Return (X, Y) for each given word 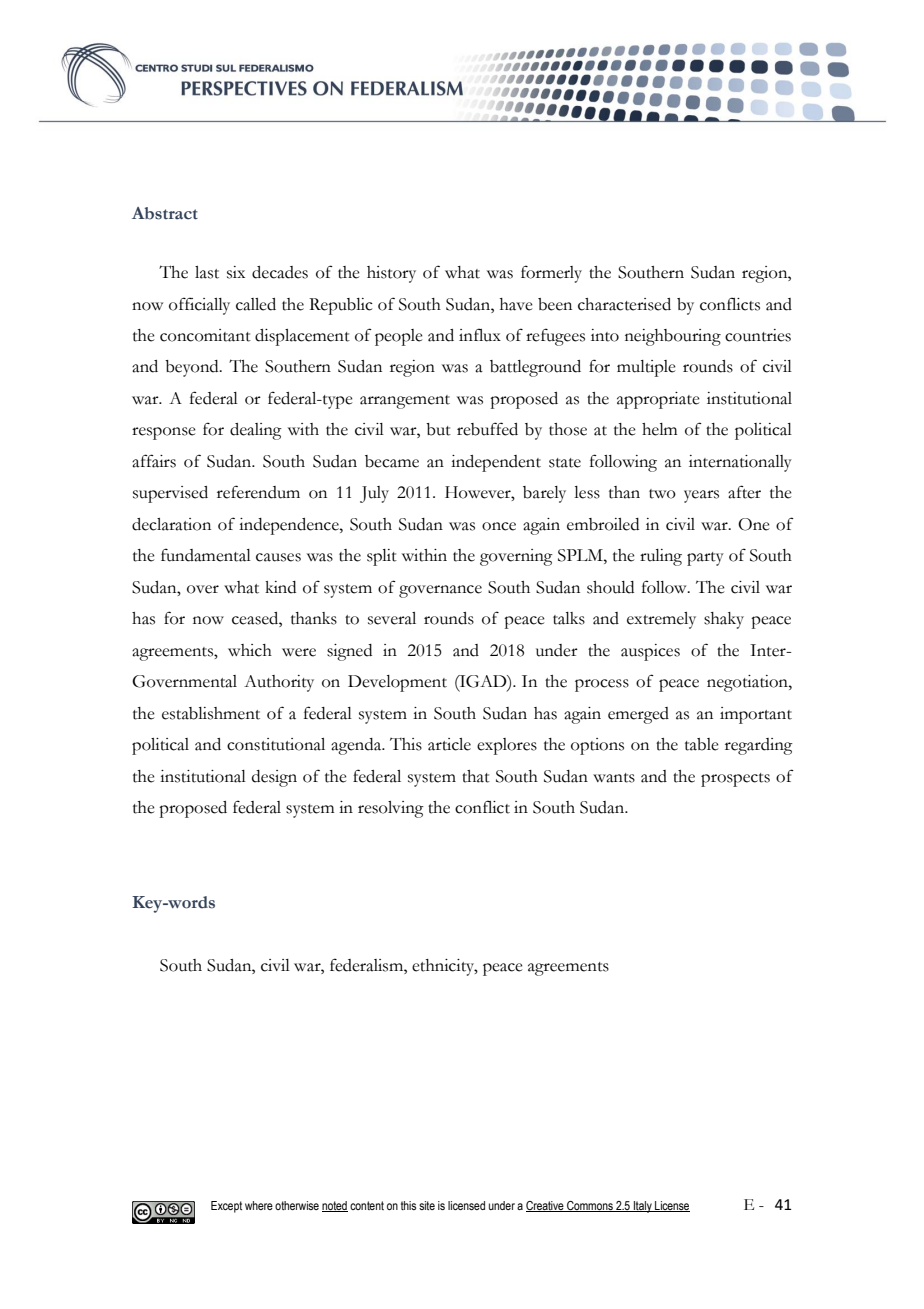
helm (659, 429)
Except (226, 1207)
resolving (391, 809)
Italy (643, 1207)
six (236, 272)
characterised (624, 304)
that (476, 776)
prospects (735, 780)
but (438, 429)
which (250, 650)
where (259, 1205)
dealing (256, 431)
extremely (661, 620)
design (274, 778)
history (391, 274)
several (392, 618)
